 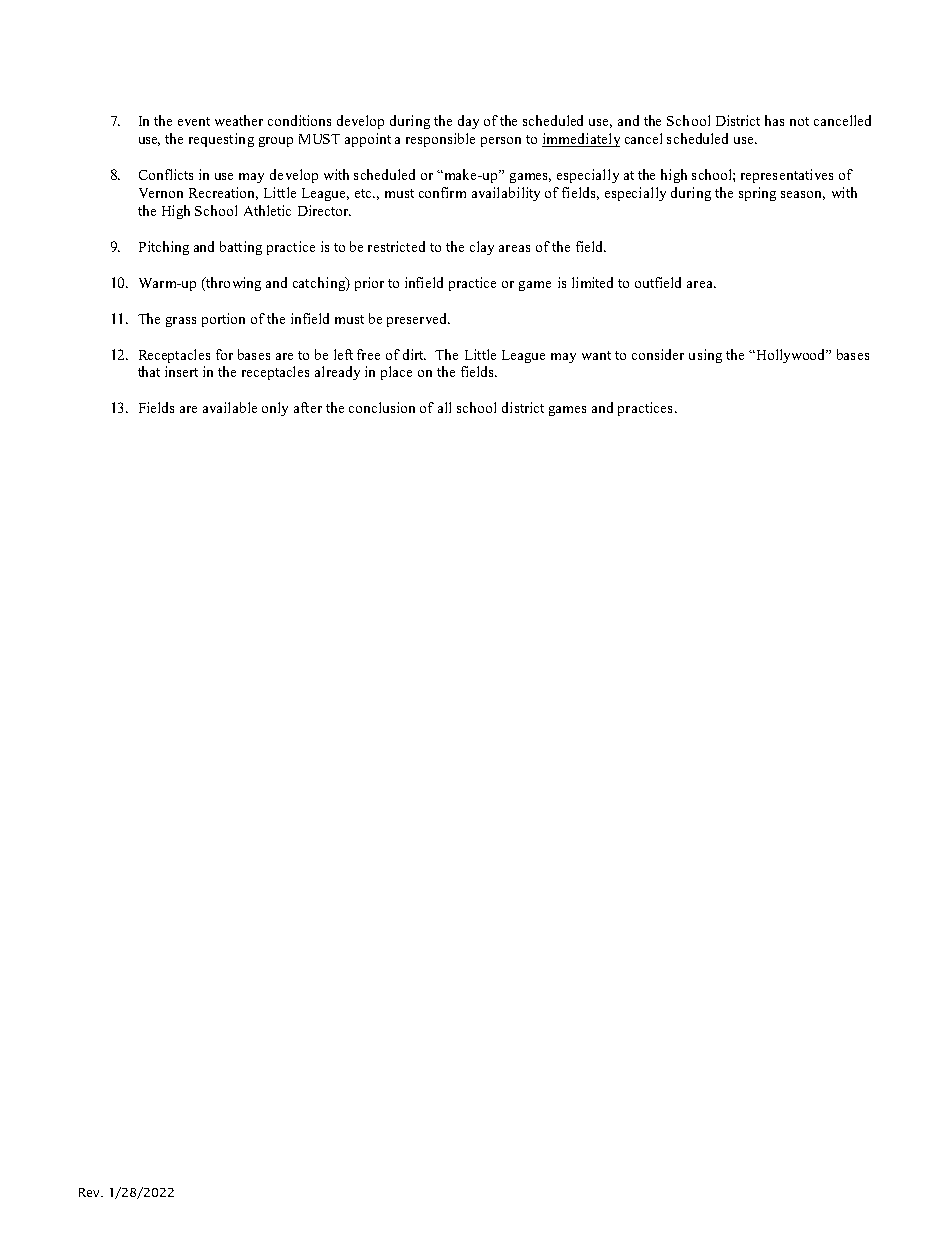 I want to click on responsible, so click(x=440, y=140).
